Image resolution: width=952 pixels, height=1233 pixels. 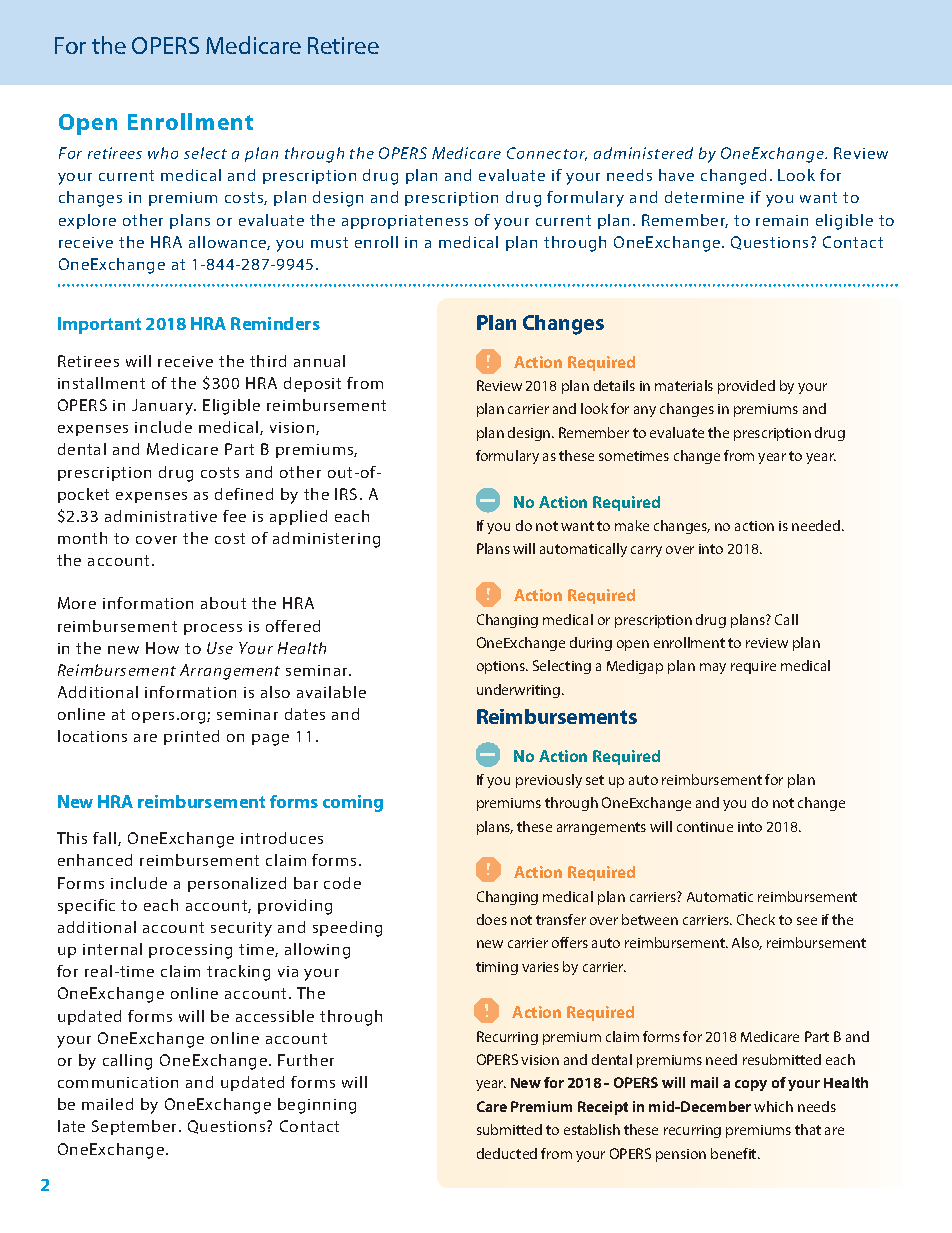 I want to click on appropriateness, so click(x=405, y=222).
